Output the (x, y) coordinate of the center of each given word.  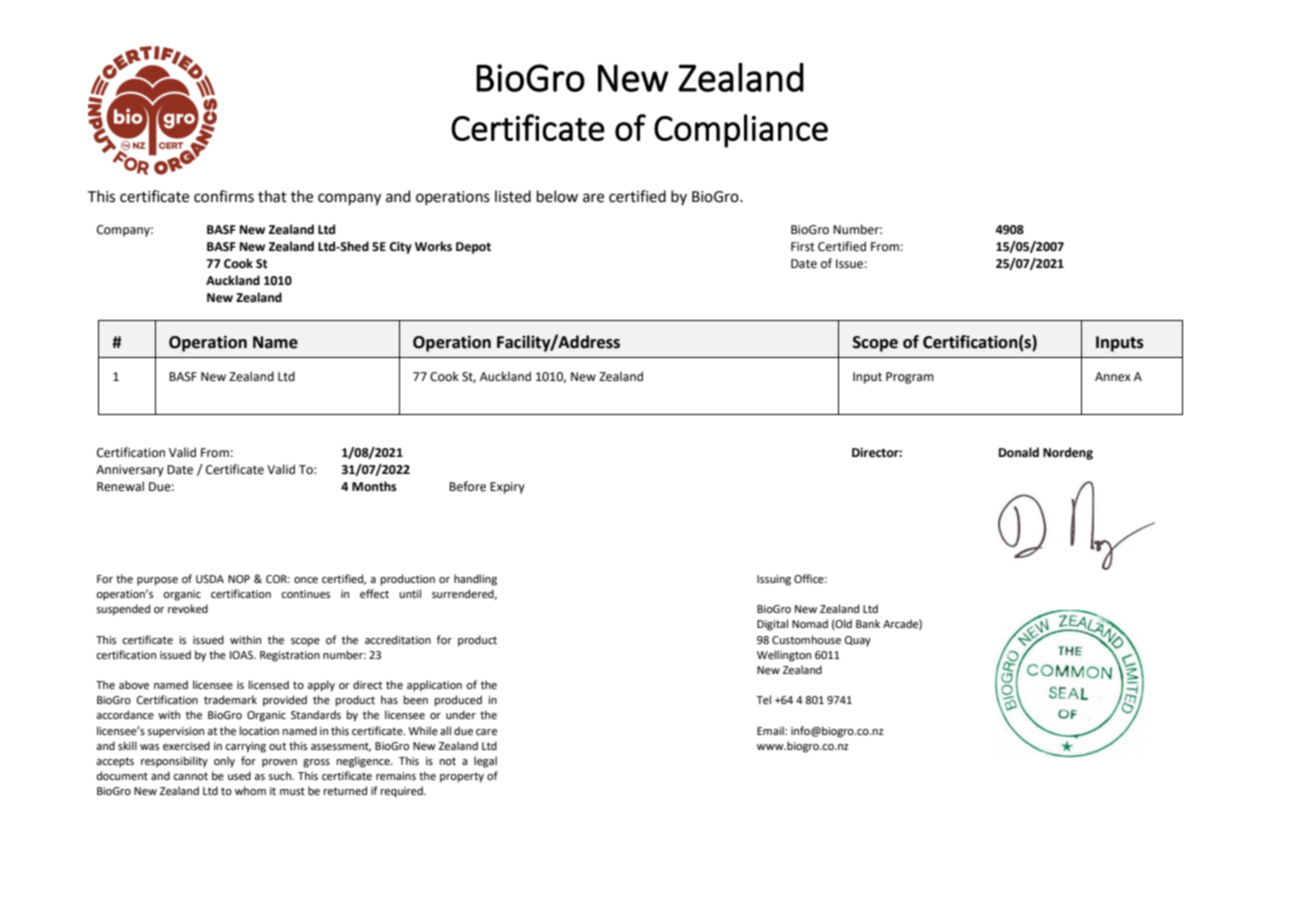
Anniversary (130, 471)
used (239, 775)
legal (485, 762)
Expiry (507, 488)
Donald (1019, 452)
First (803, 247)
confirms (224, 196)
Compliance (741, 131)
